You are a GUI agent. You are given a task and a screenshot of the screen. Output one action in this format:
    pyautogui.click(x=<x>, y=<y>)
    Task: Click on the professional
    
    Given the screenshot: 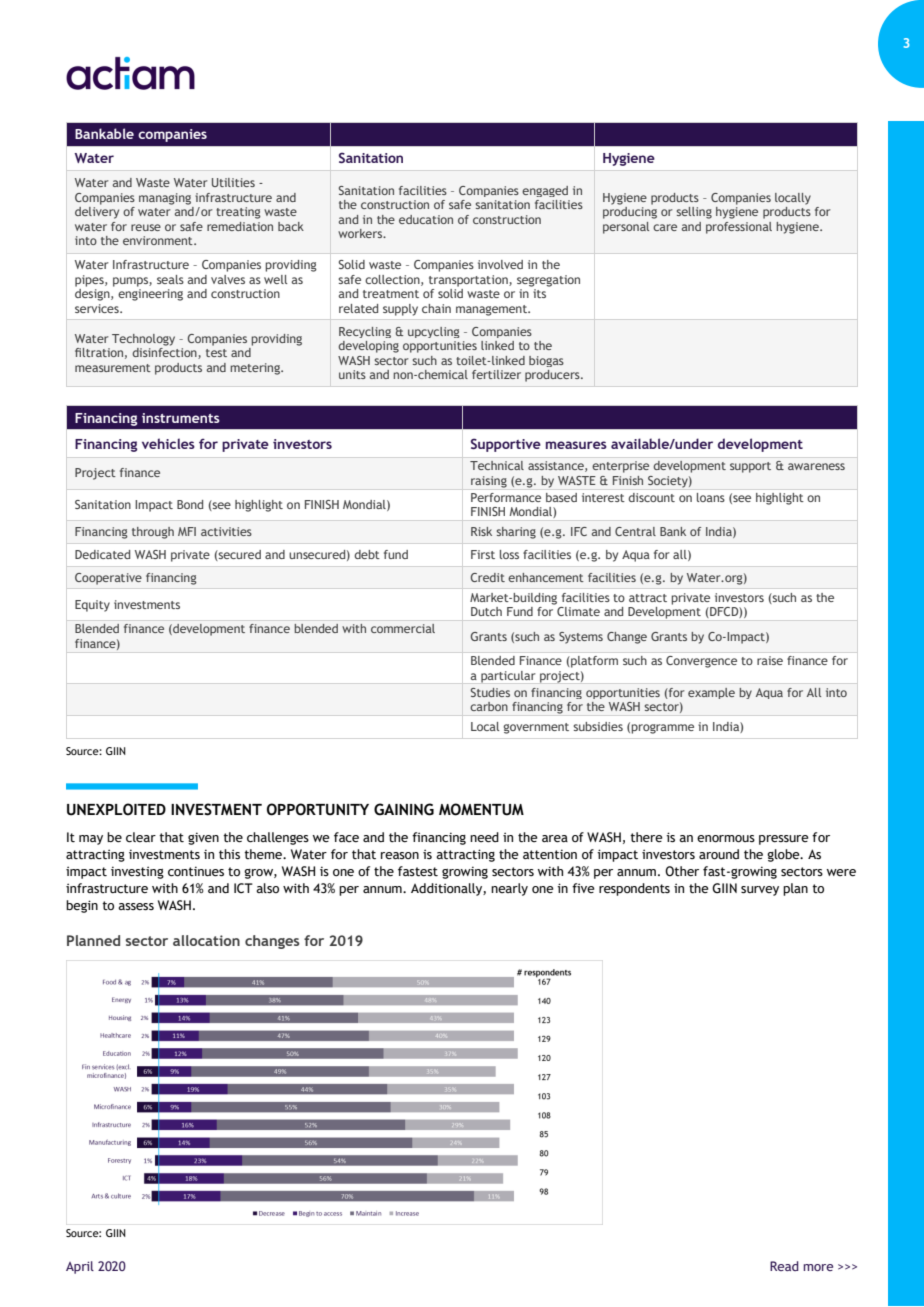 What is the action you would take?
    pyautogui.click(x=739, y=228)
